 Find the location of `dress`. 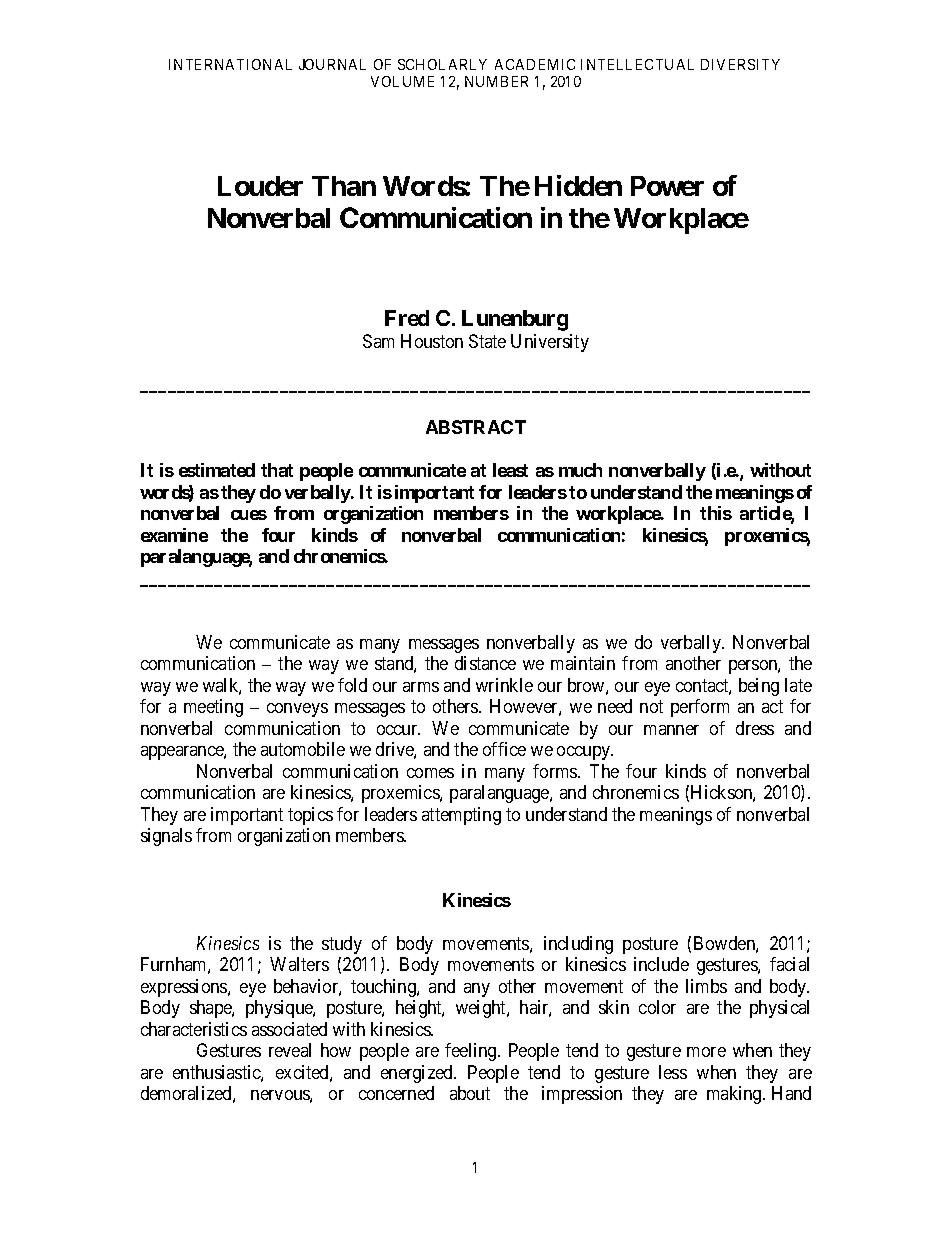

dress is located at coordinates (755, 728).
